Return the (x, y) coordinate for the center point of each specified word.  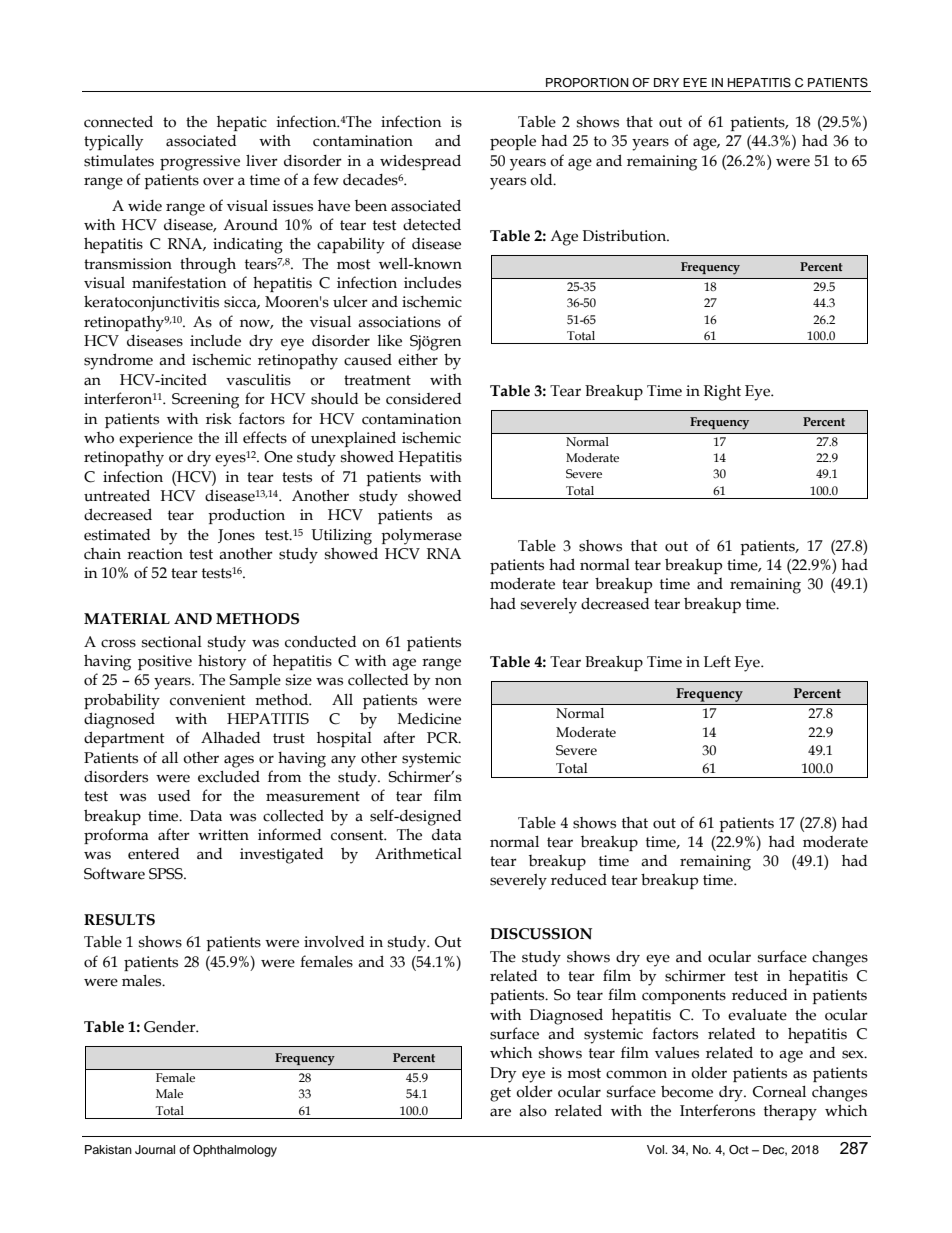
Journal (155, 1150)
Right (722, 393)
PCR (443, 738)
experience (156, 439)
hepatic (242, 123)
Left (717, 661)
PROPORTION (587, 83)
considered (424, 399)
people (513, 142)
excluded (229, 777)
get (500, 1094)
